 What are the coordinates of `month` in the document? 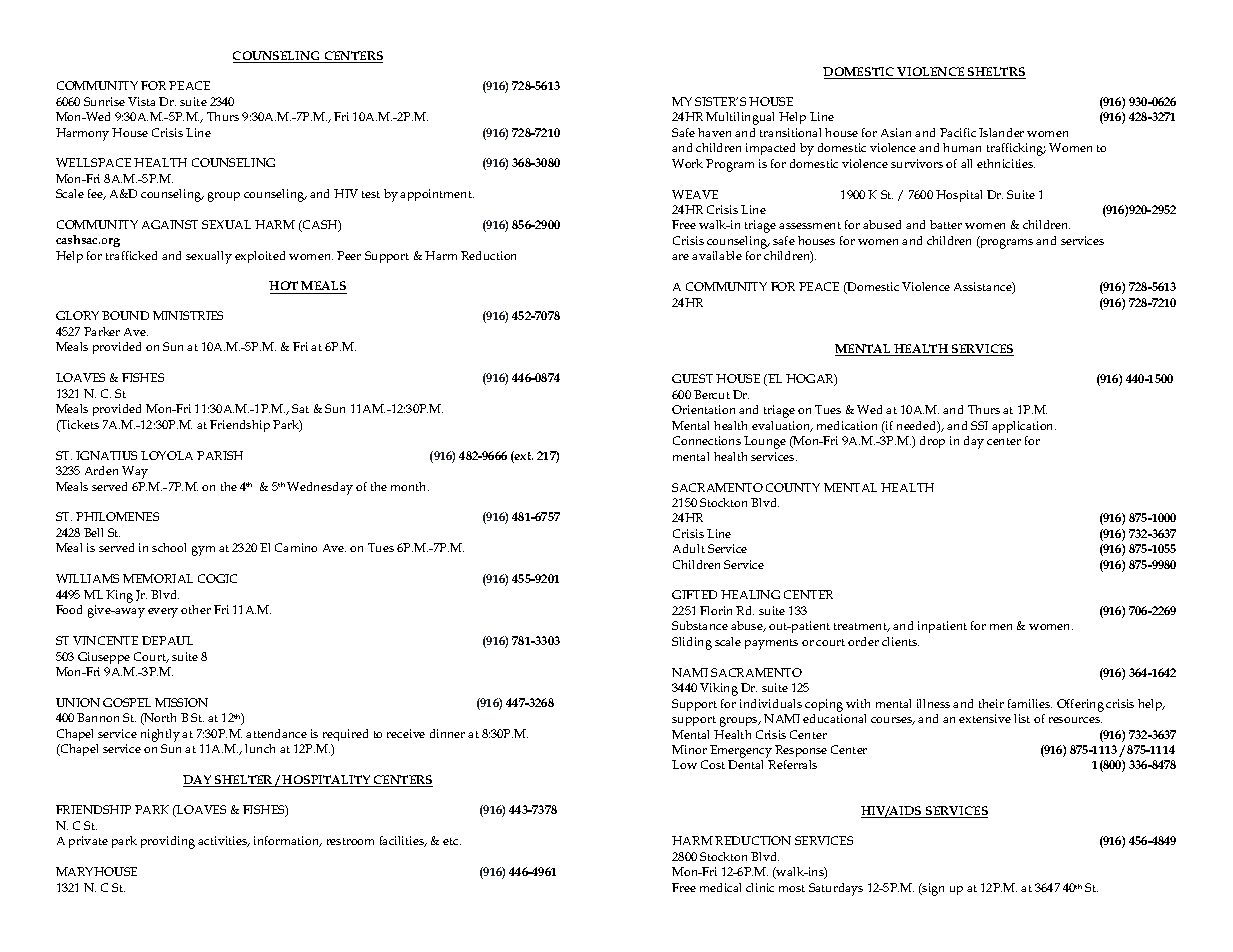 It's located at (410, 486).
